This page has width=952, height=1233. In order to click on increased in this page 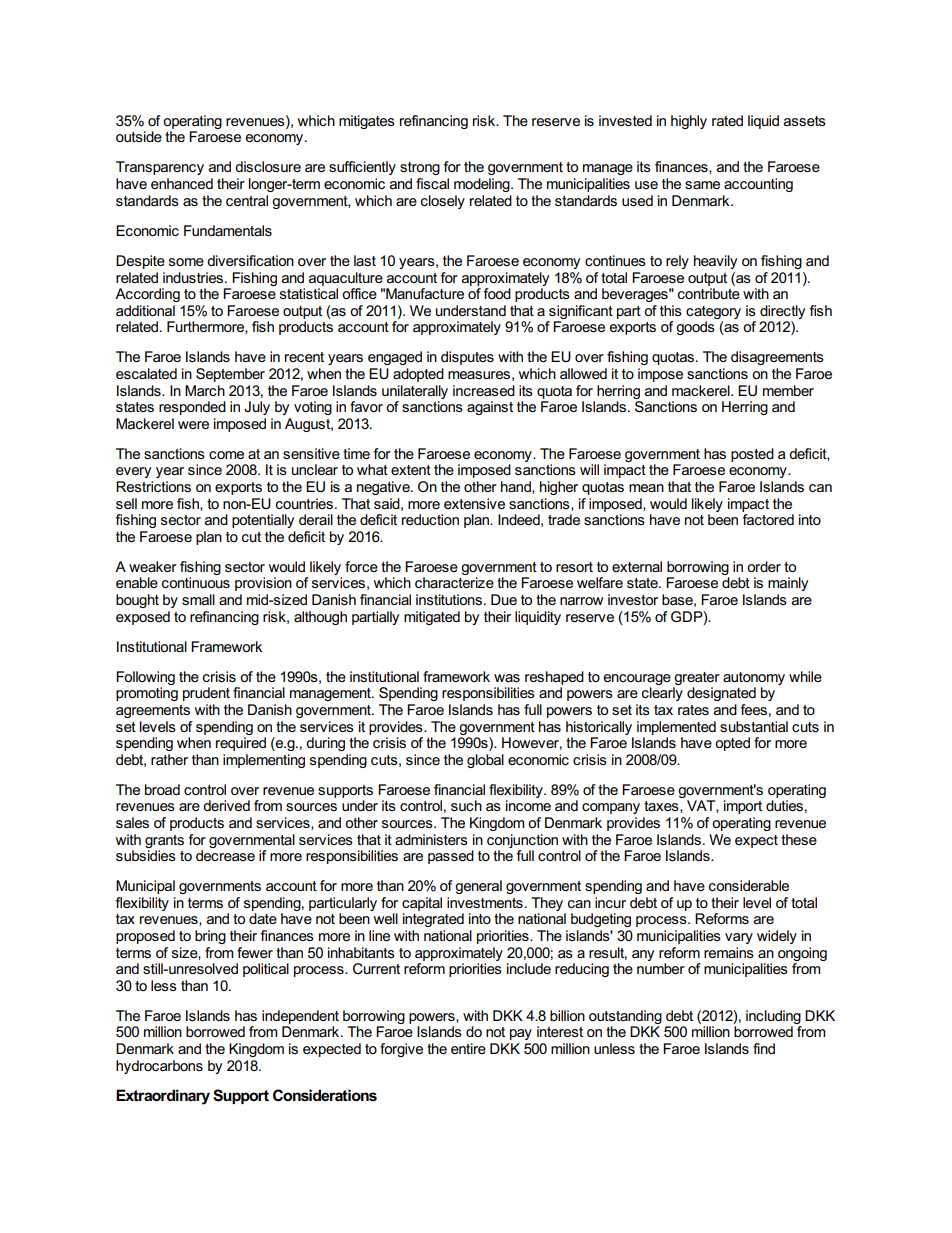, I will do `click(484, 390)`.
